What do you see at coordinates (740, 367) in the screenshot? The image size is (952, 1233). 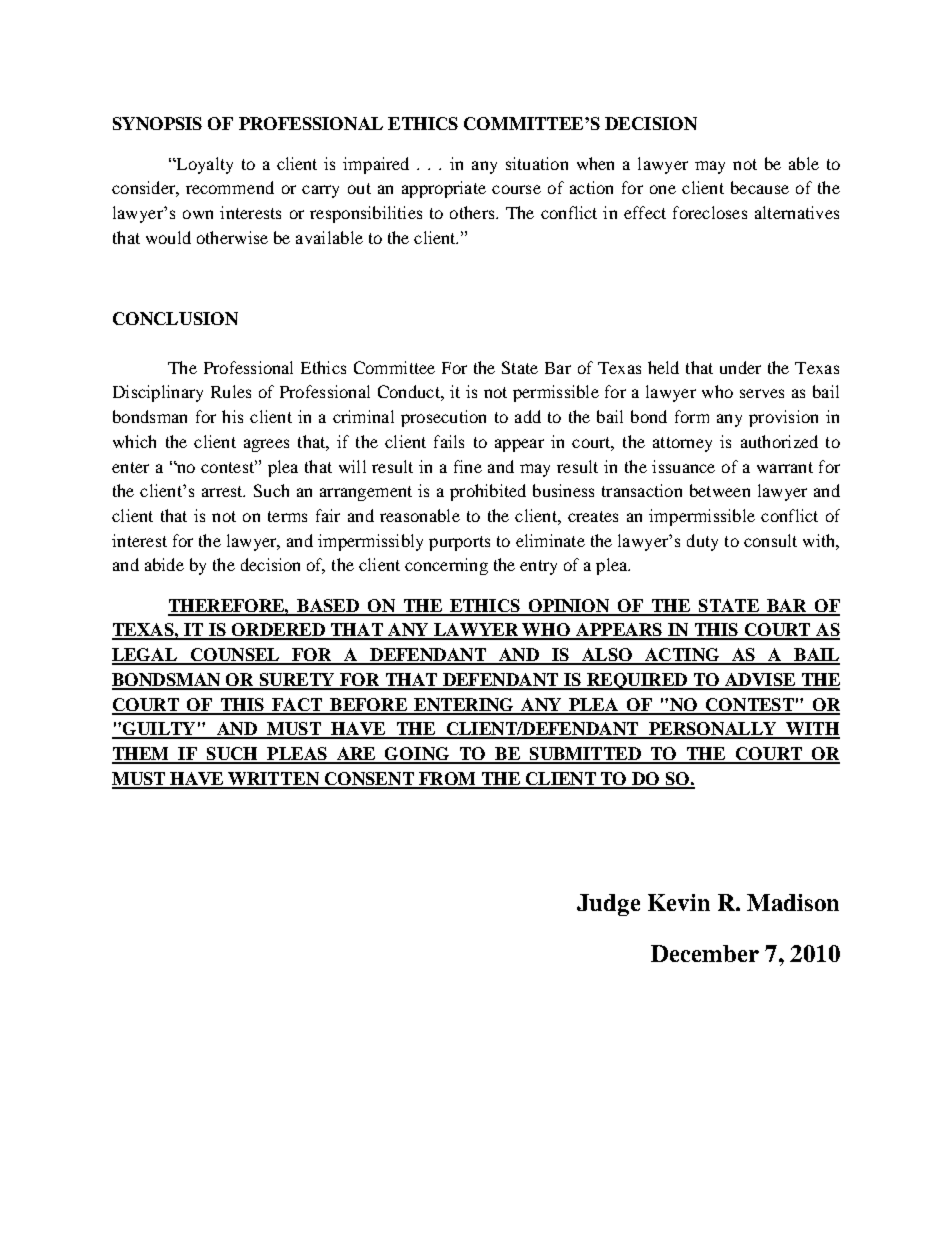 I see `under` at bounding box center [740, 367].
